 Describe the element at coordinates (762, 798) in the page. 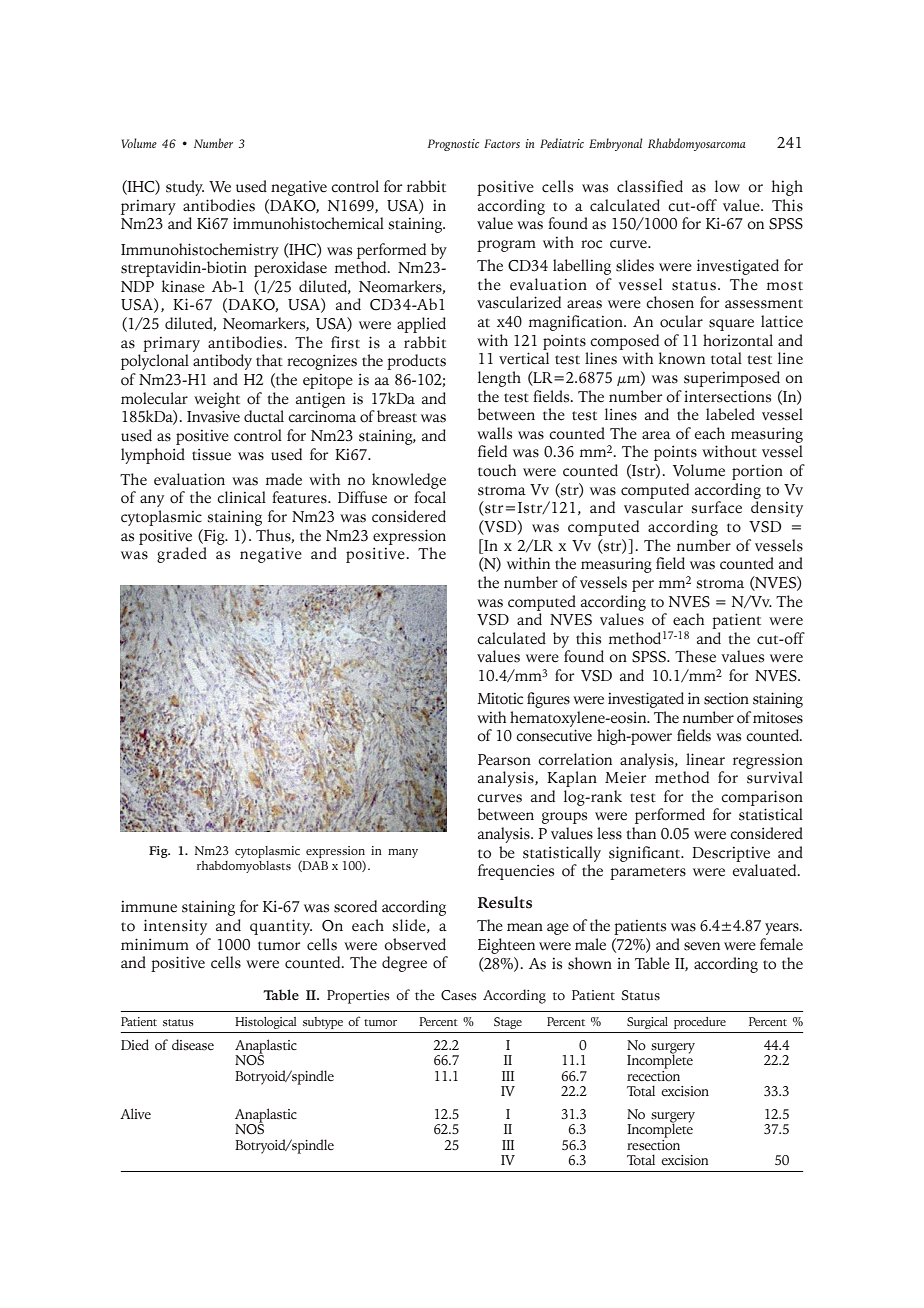

I see `comparison` at that location.
